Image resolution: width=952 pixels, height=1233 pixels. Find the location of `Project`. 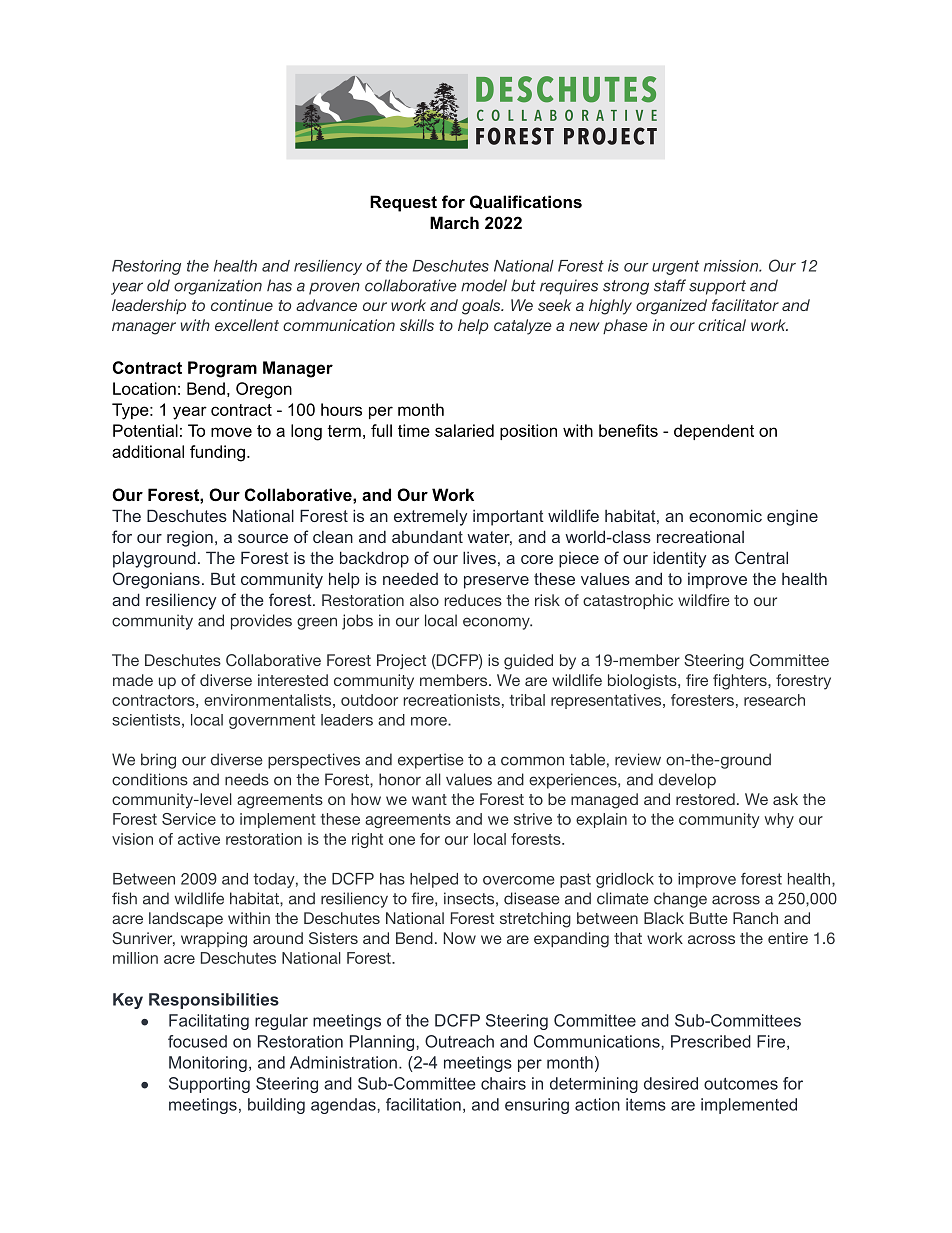

Project is located at coordinates (401, 661).
